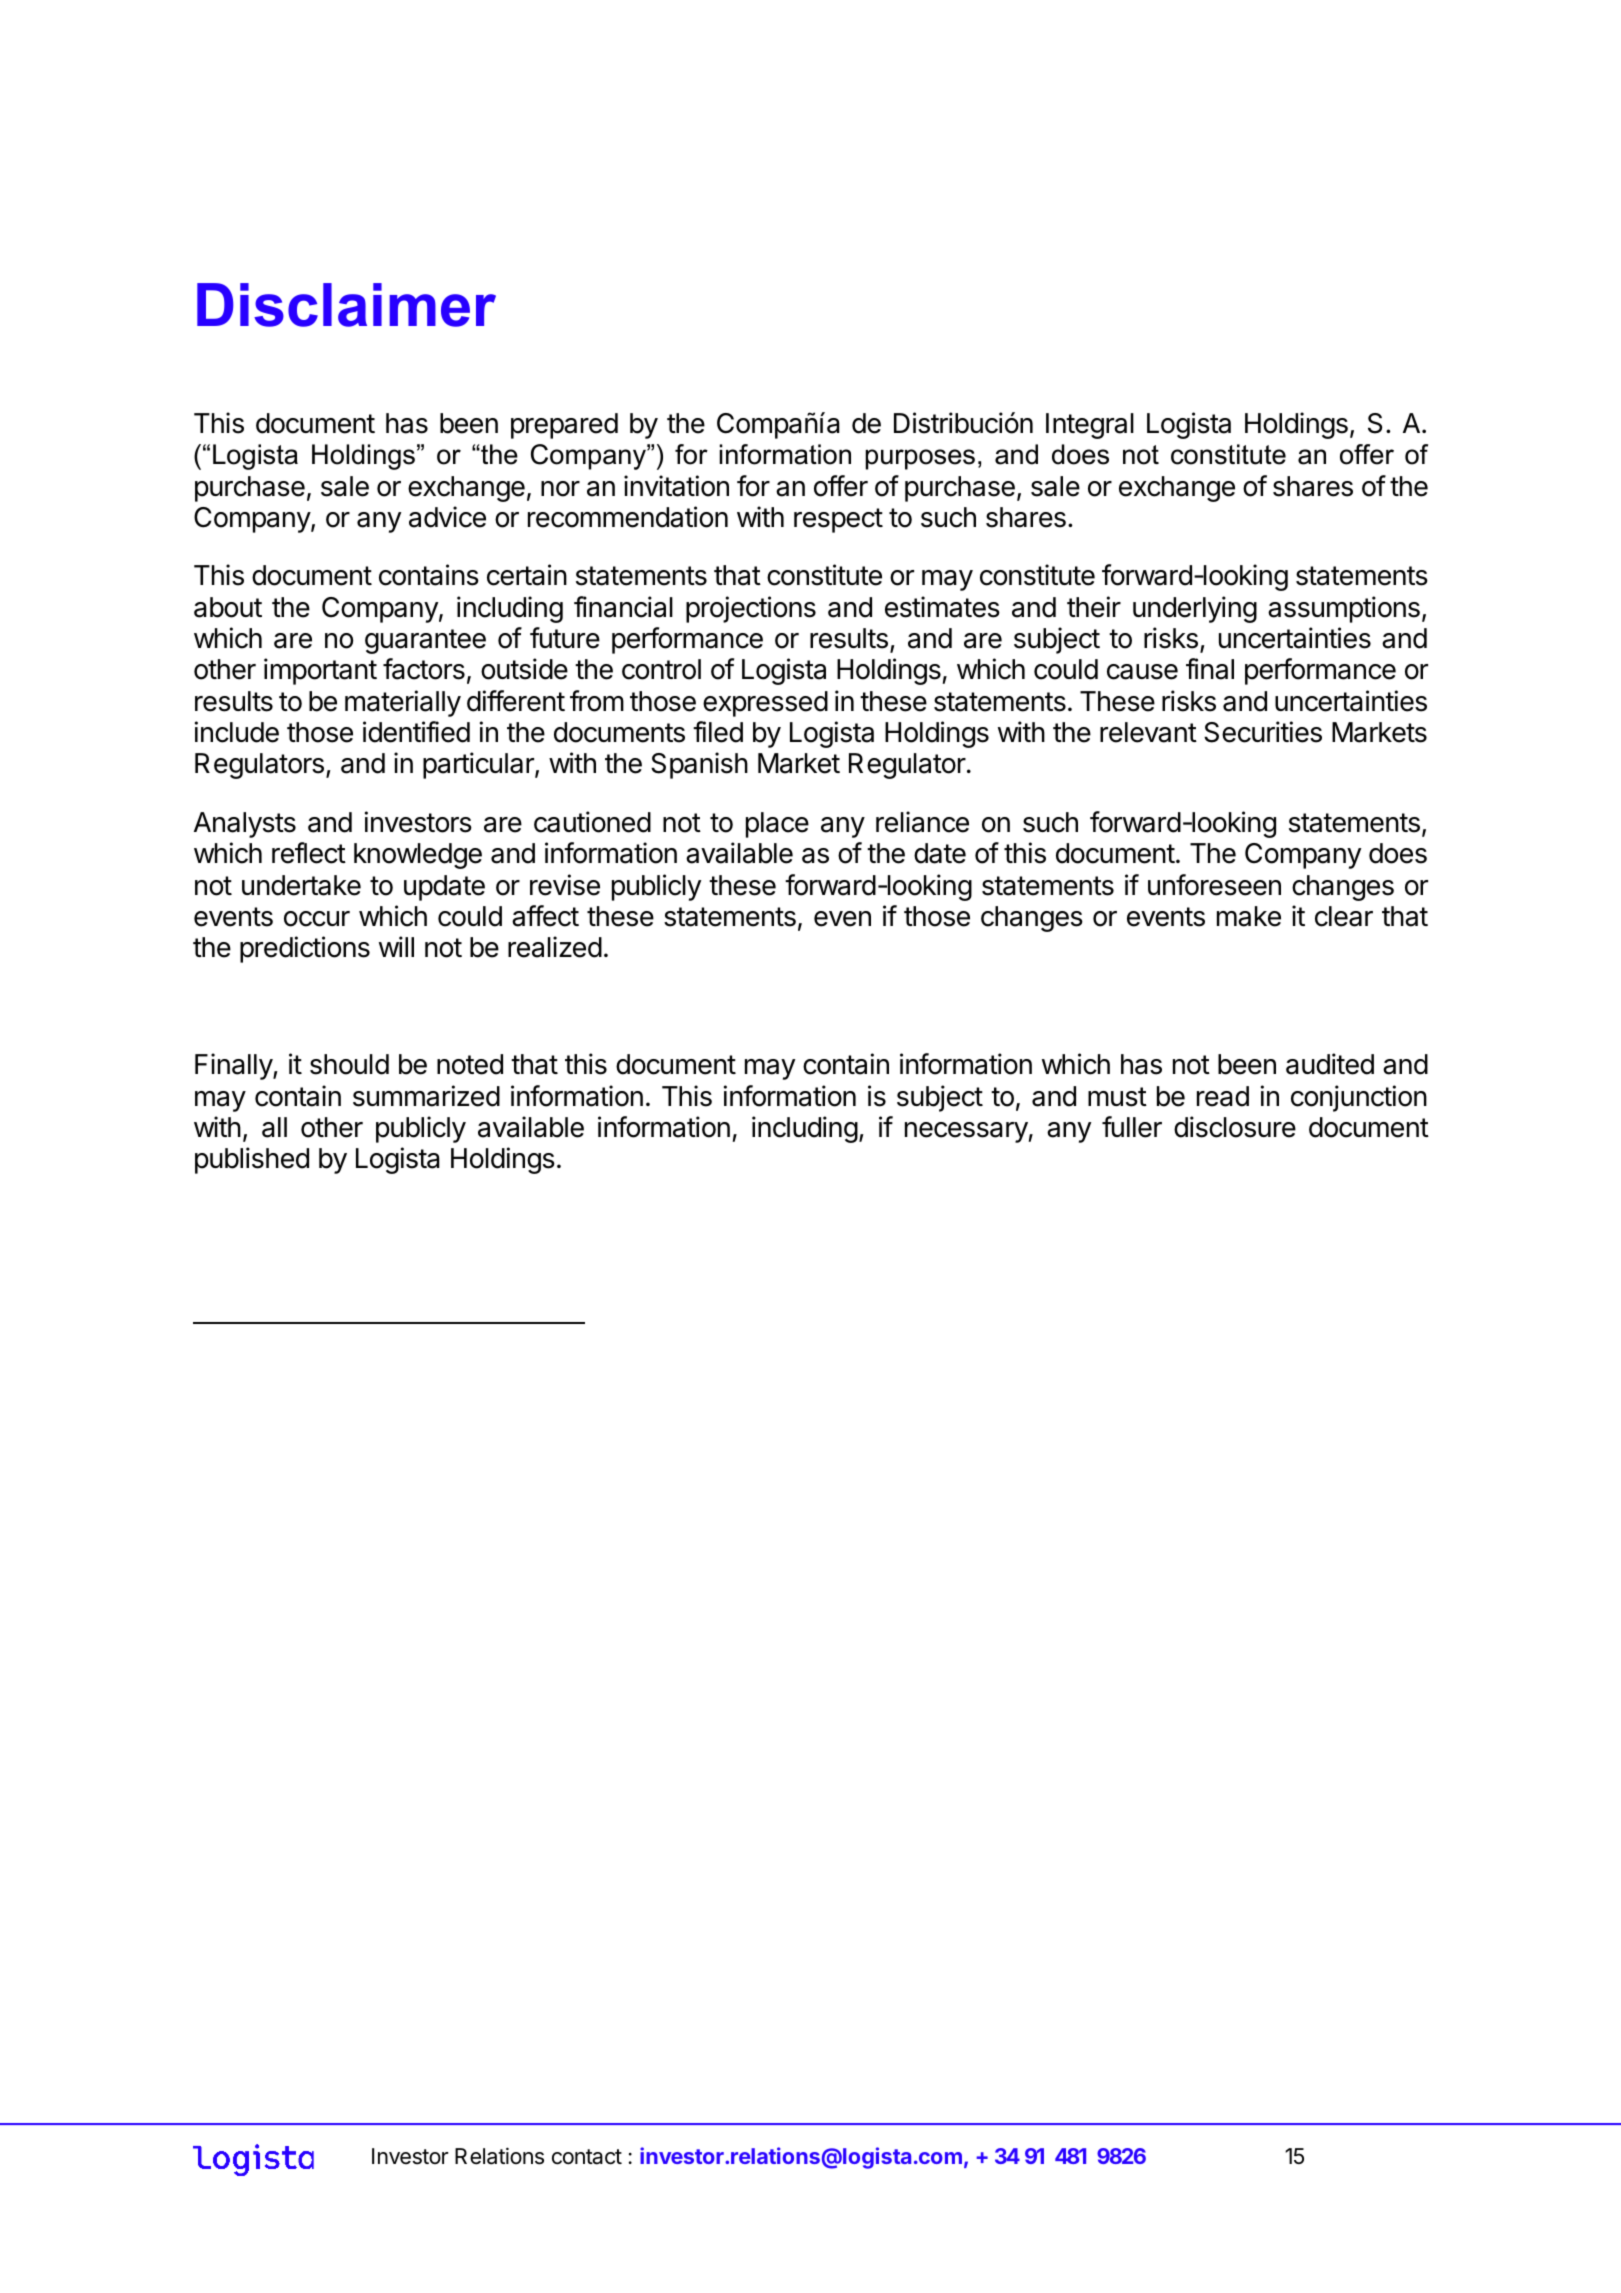 The image size is (1621, 2293). What do you see at coordinates (920, 459) in the image?
I see `purposes` at bounding box center [920, 459].
